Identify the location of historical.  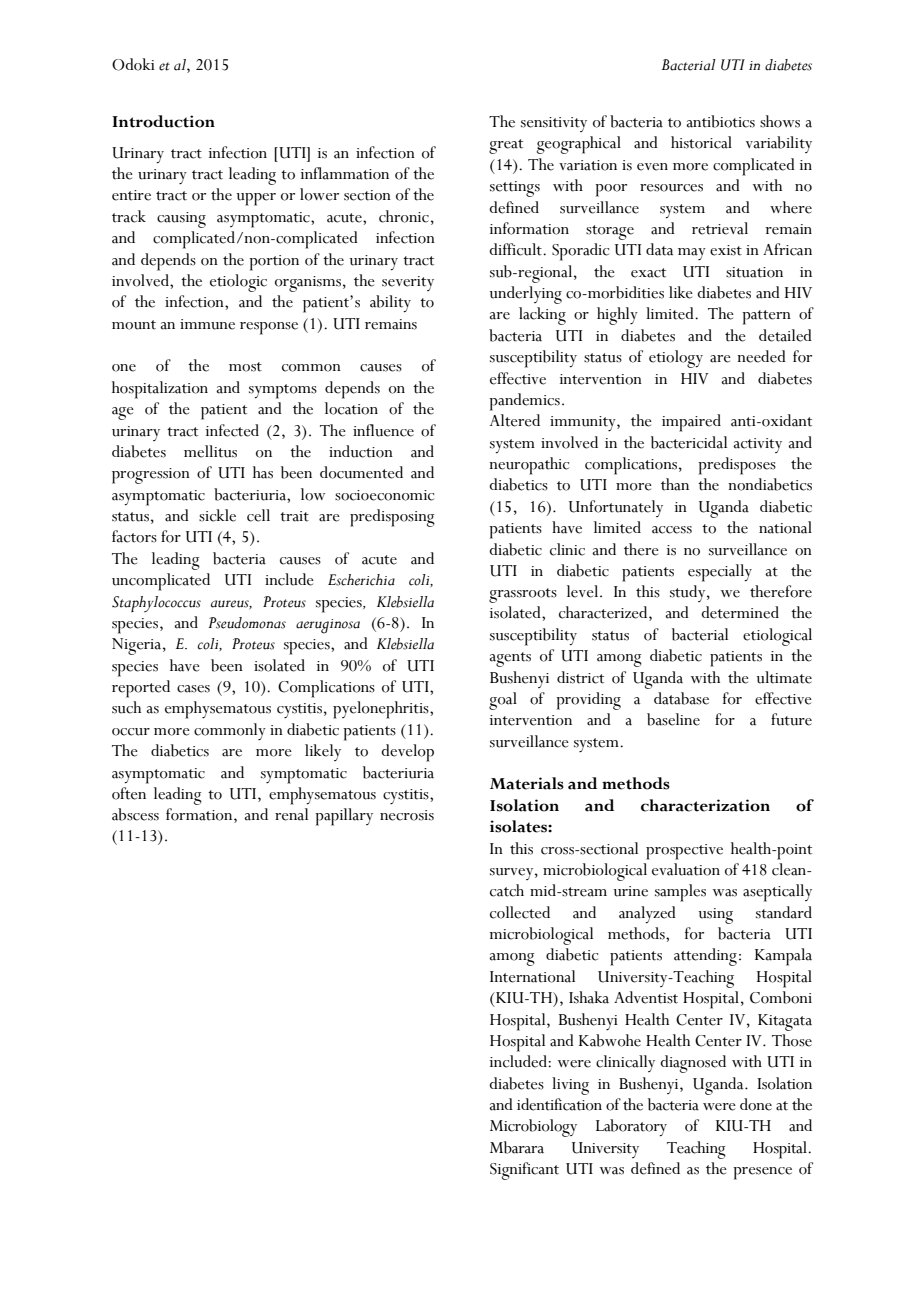
(701, 142).
